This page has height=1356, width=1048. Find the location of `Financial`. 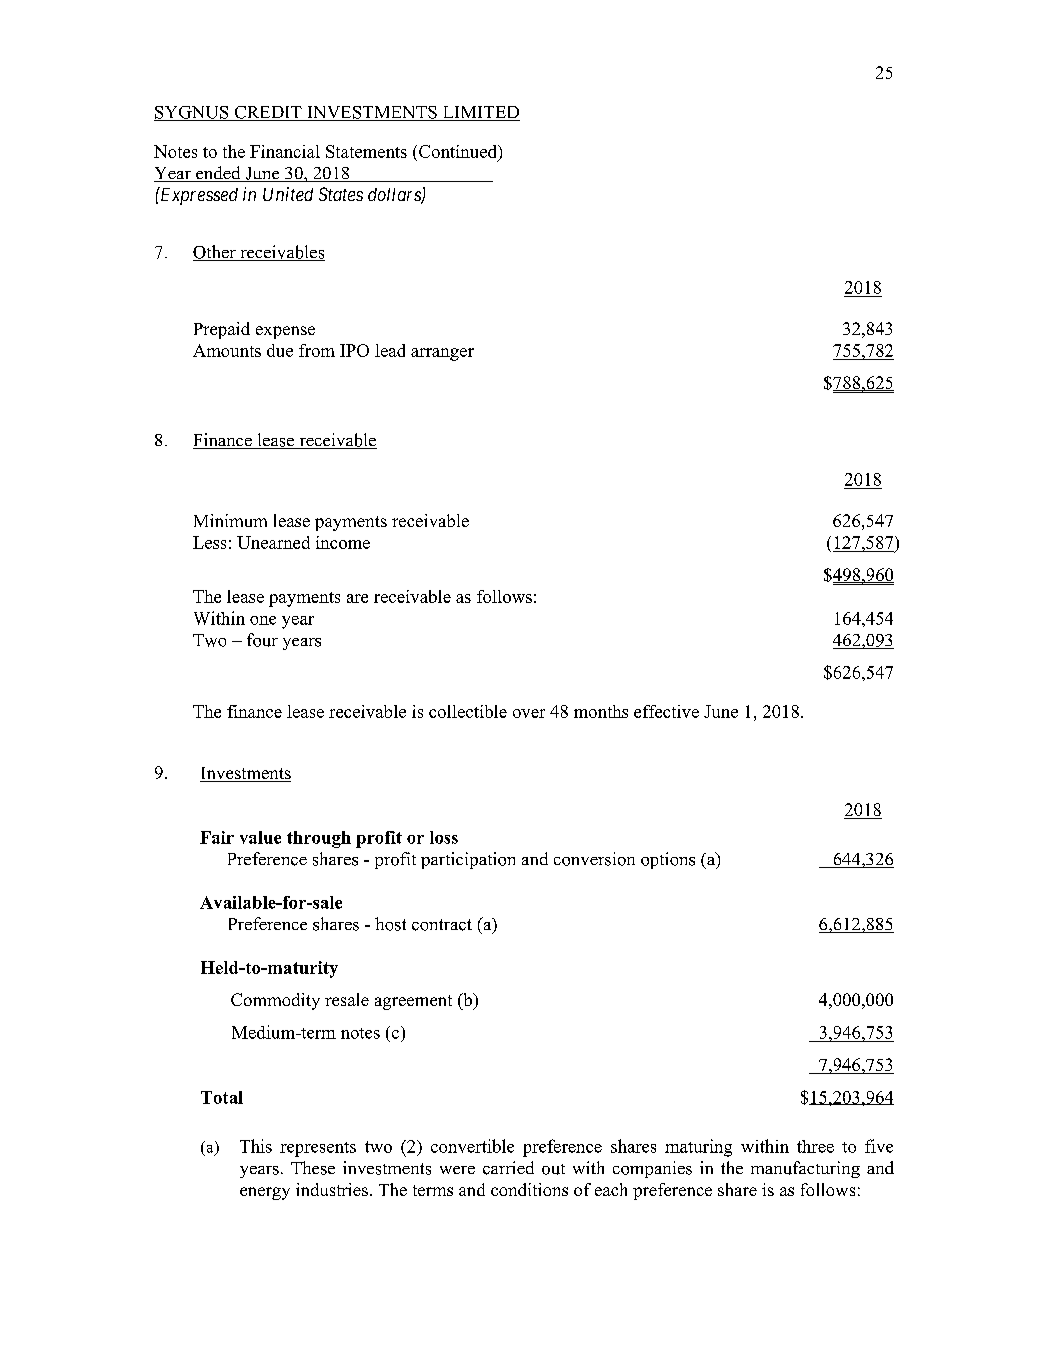

Financial is located at coordinates (285, 151).
